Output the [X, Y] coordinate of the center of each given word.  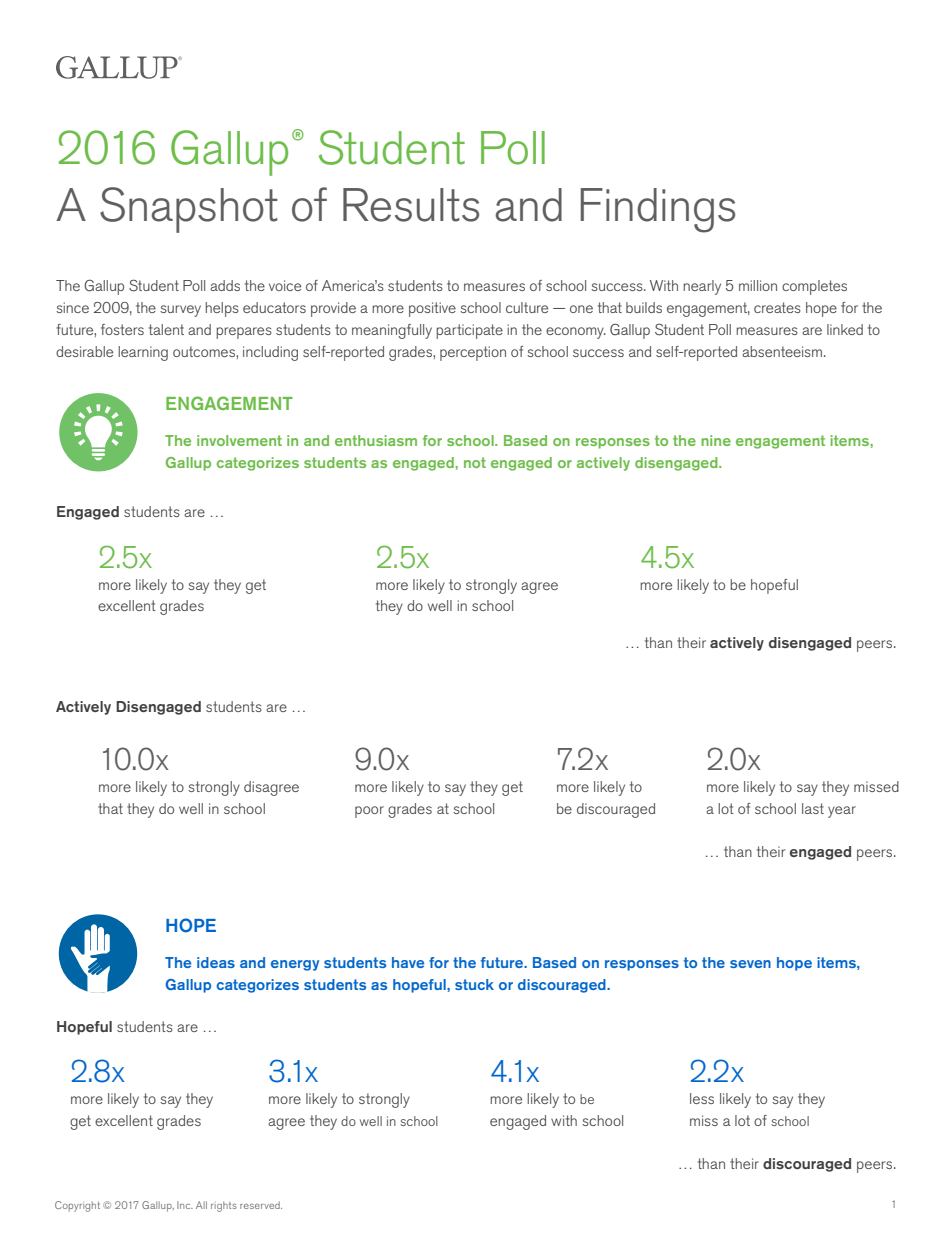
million [758, 285]
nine [716, 440]
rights [224, 1206]
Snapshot [189, 210]
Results [411, 205]
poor [369, 812]
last [813, 808]
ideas [216, 962]
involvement [239, 440]
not [475, 462]
